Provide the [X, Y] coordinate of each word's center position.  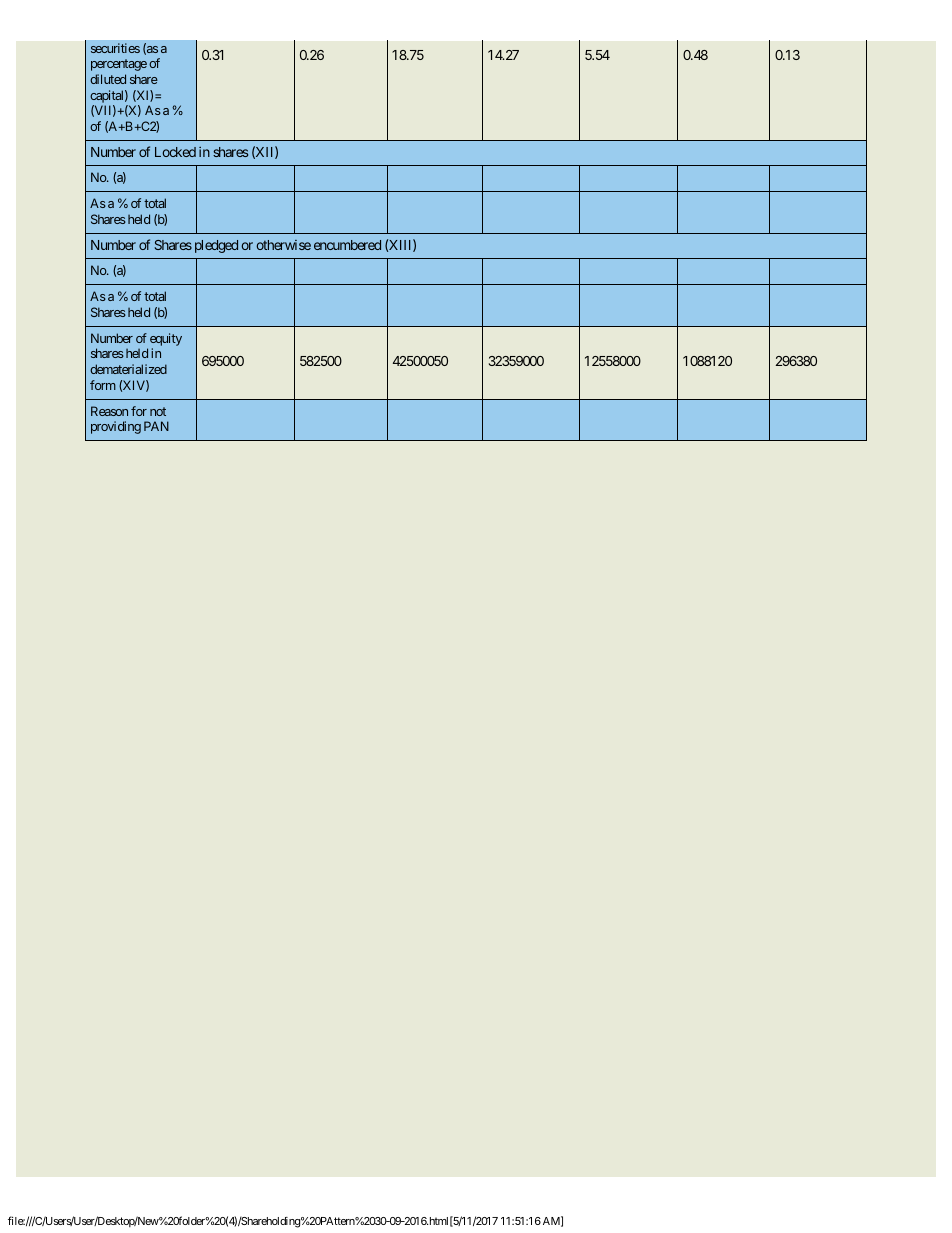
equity [166, 339]
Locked [175, 152]
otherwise [283, 245]
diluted [108, 79]
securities [115, 48]
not [158, 411]
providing [116, 427]
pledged [216, 246]
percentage [119, 65]
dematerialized [128, 369]
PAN [156, 426]
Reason [109, 411]
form [103, 385]
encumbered [347, 245]
